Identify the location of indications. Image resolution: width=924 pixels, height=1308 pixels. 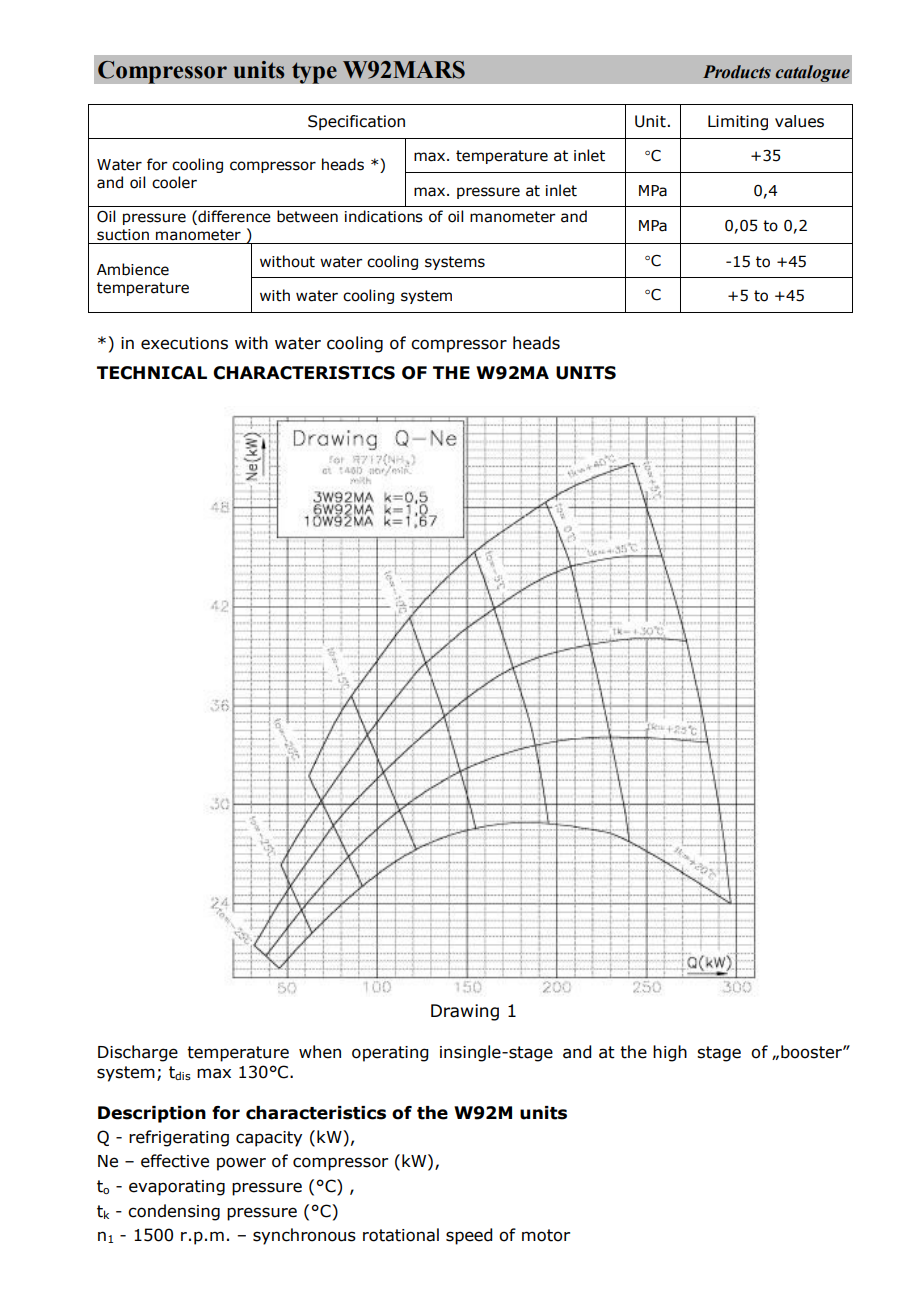
(384, 216).
